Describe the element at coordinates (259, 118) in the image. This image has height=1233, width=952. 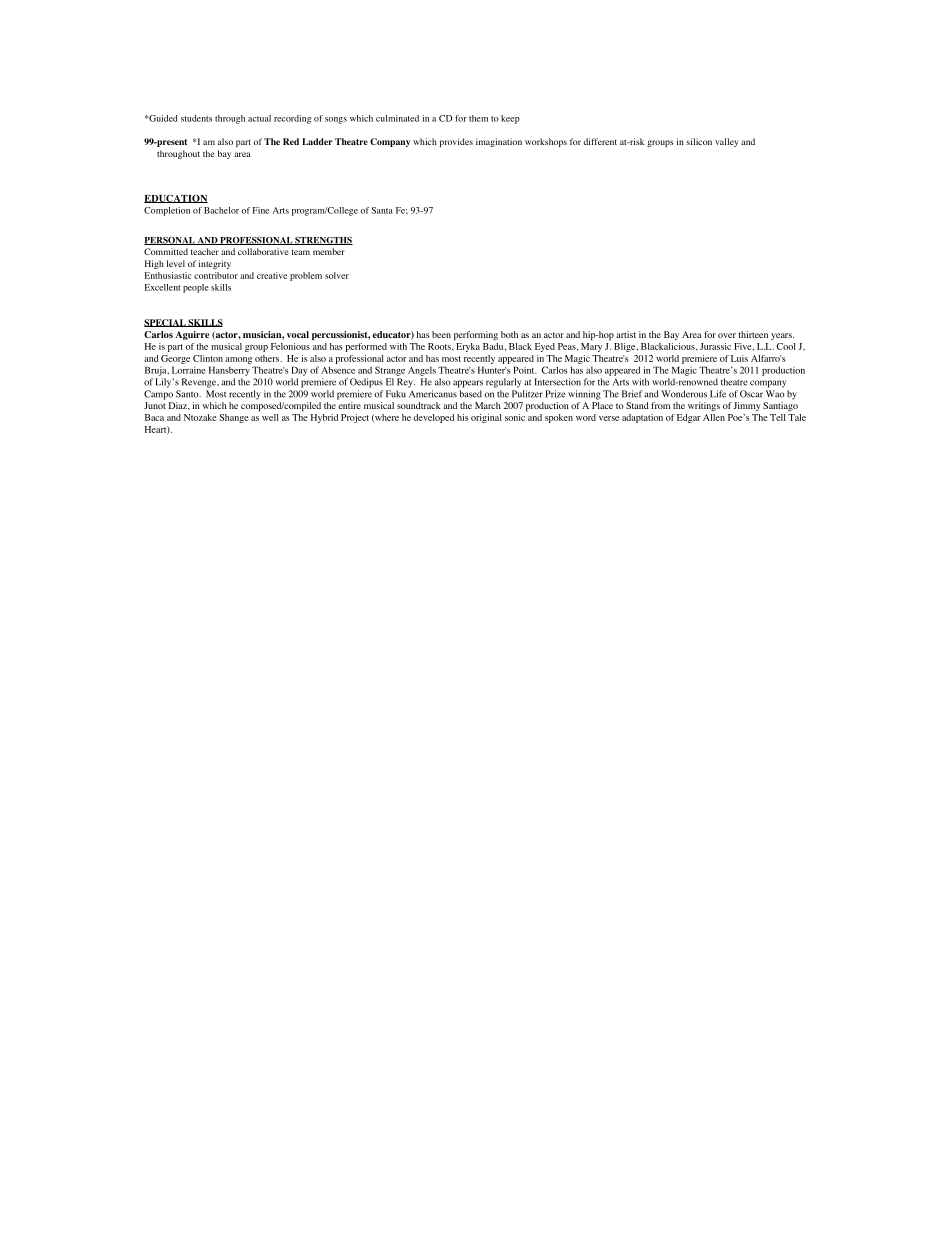
I see `actual` at that location.
